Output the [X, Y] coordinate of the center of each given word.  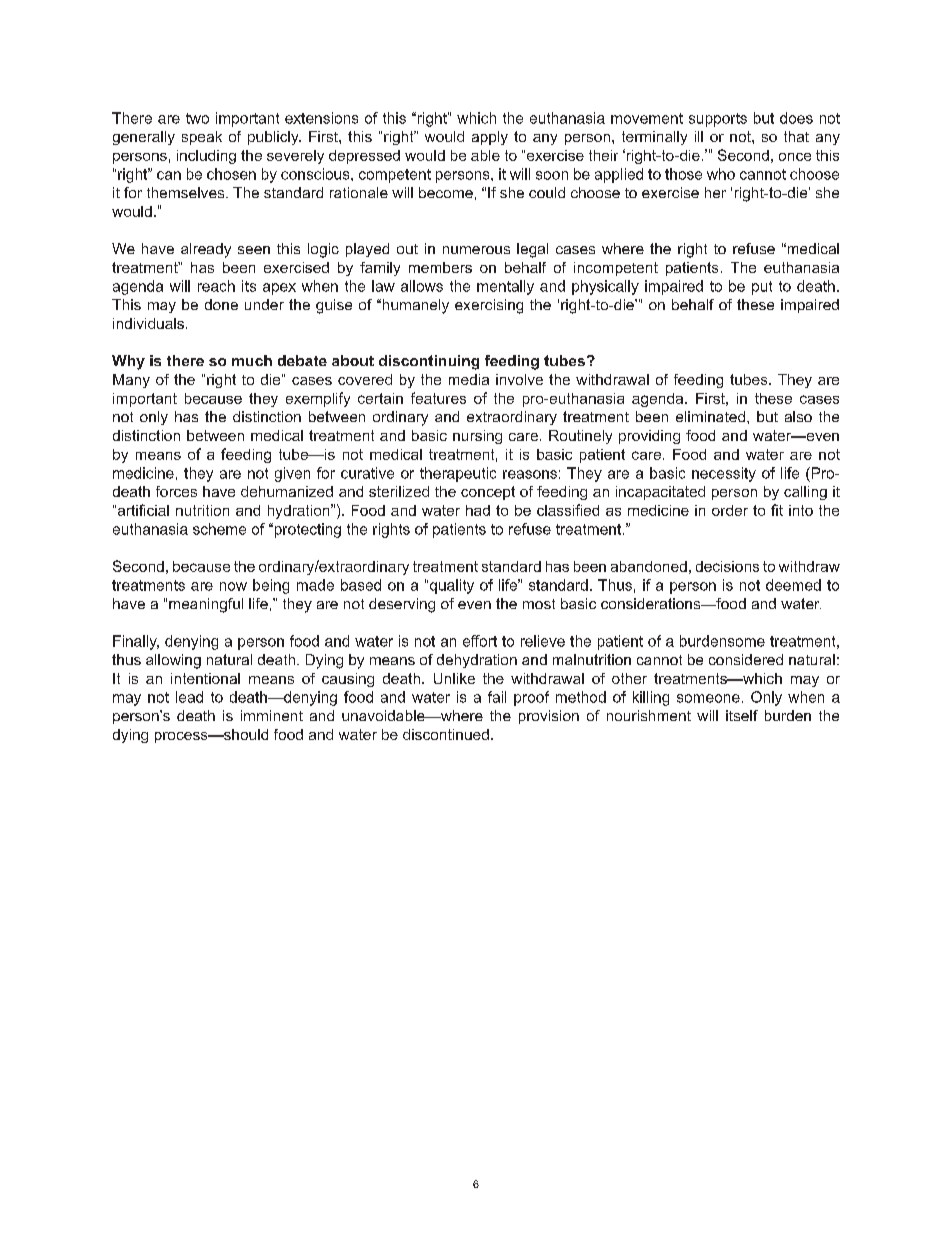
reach [216, 286]
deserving [402, 605]
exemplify [318, 399]
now [233, 586]
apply [490, 138]
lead [189, 697]
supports [718, 120]
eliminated [710, 416]
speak [202, 138]
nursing [477, 437]
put [762, 288]
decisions [727, 566]
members [440, 267]
